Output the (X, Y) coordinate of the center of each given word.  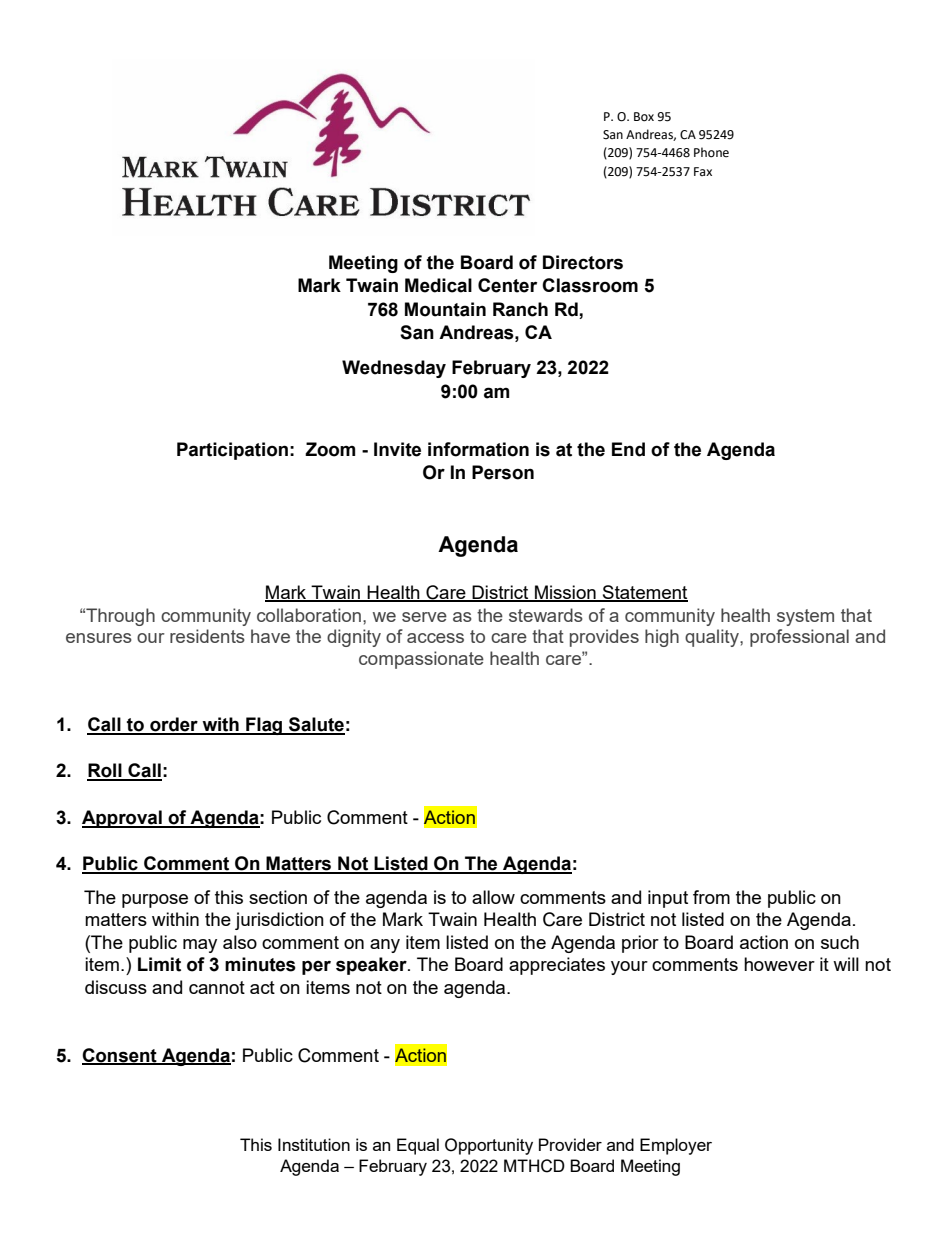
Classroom (590, 285)
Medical (438, 285)
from (711, 897)
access (435, 638)
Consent (120, 1056)
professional (799, 638)
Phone (711, 152)
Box (644, 117)
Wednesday (394, 369)
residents (207, 636)
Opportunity (489, 1146)
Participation (232, 451)
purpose (155, 901)
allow (493, 897)
